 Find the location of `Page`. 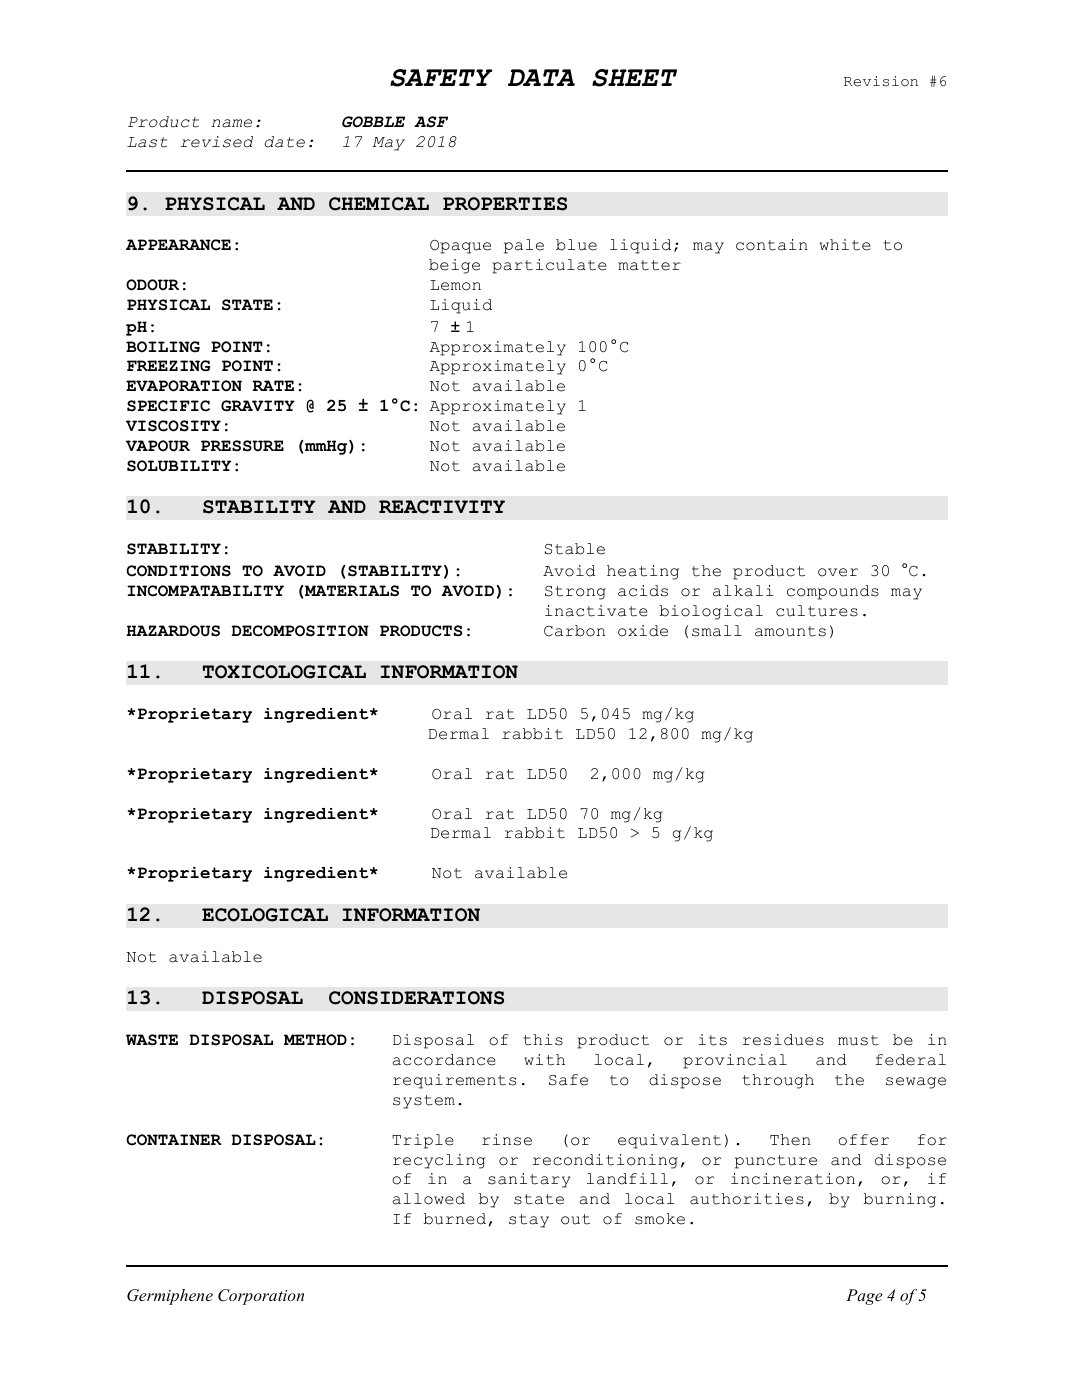

Page is located at coordinates (864, 1297).
